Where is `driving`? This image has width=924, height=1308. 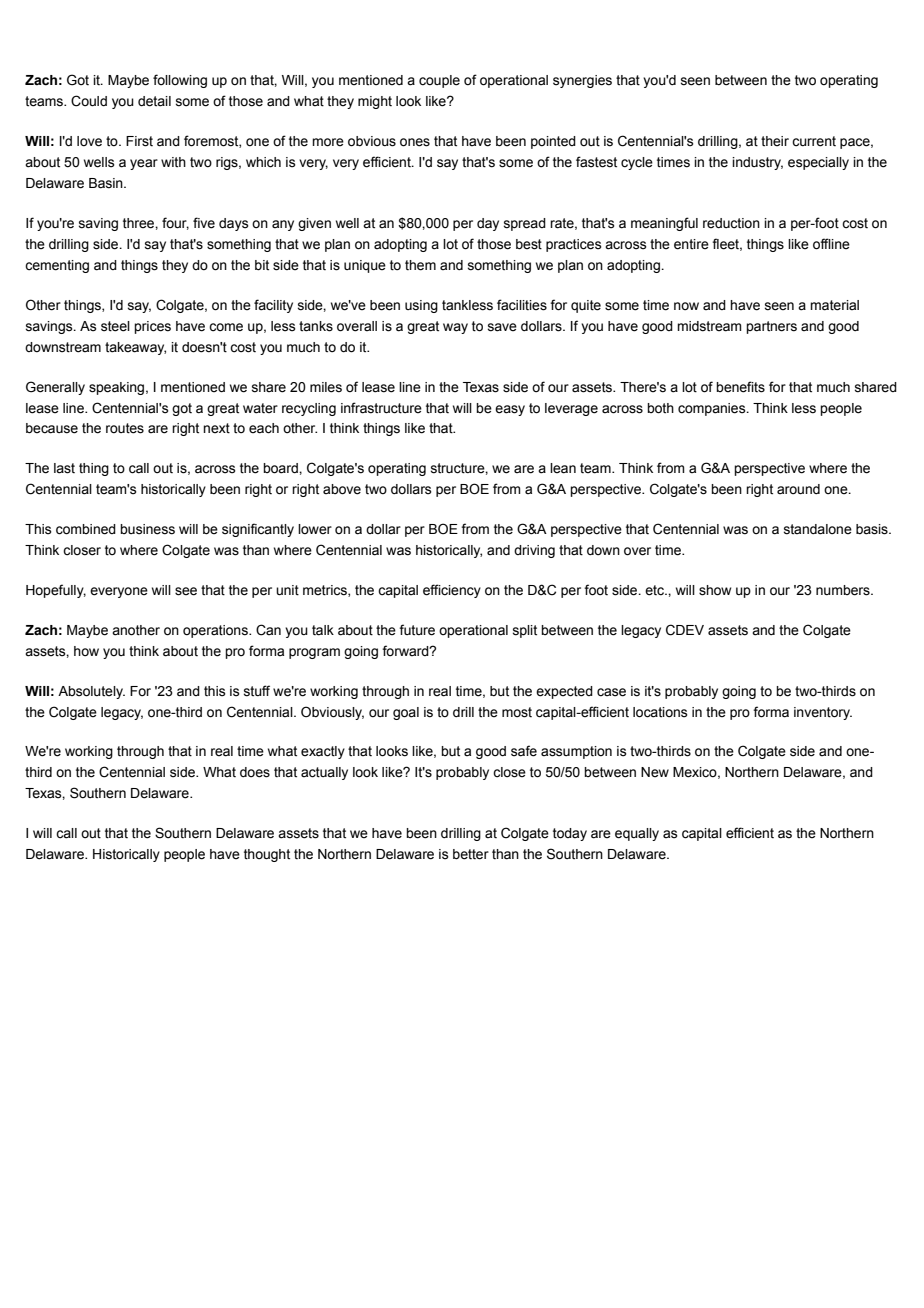 driving is located at coordinates (534, 551).
